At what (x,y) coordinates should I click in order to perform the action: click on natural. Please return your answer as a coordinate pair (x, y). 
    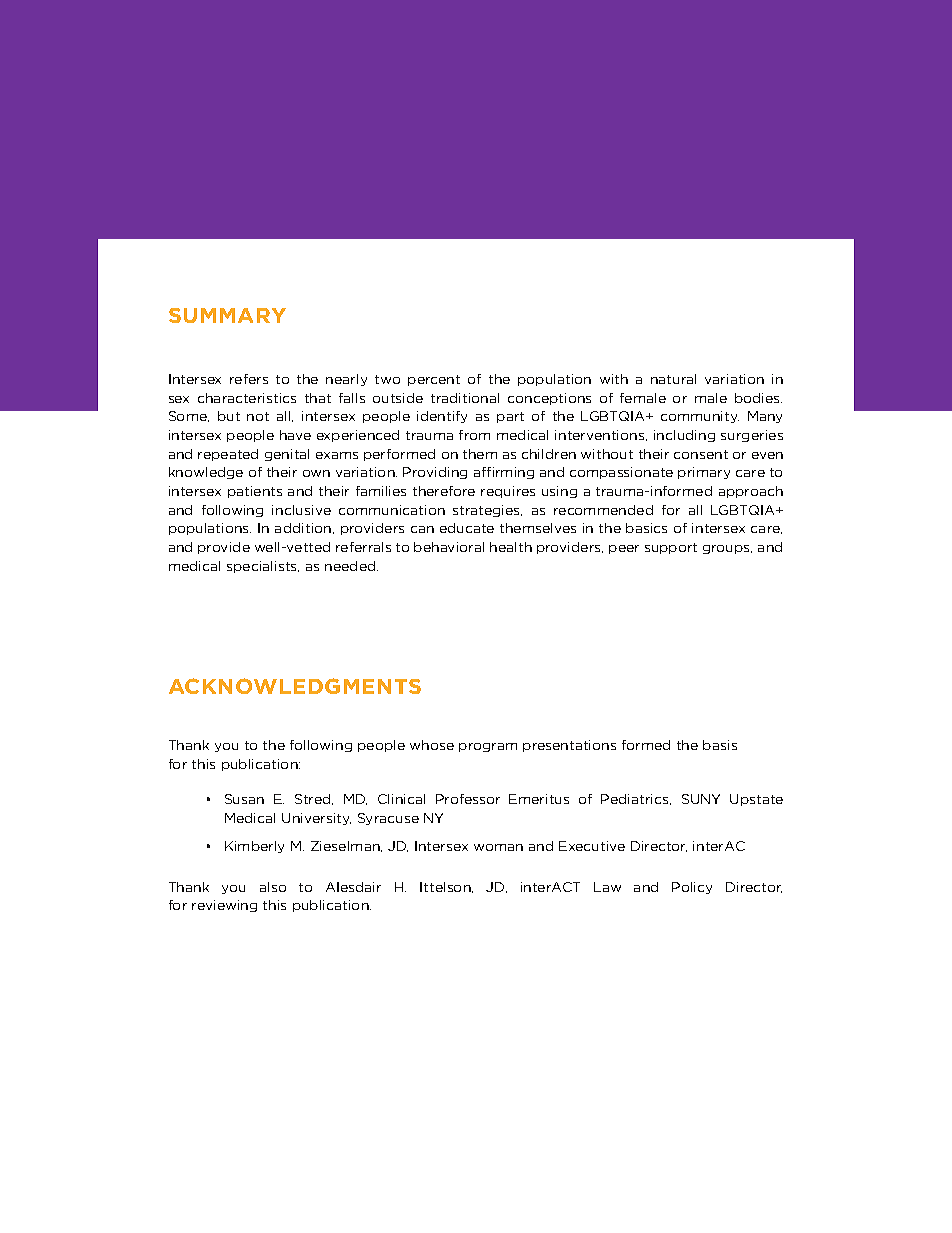
    Looking at the image, I should click on (673, 379).
